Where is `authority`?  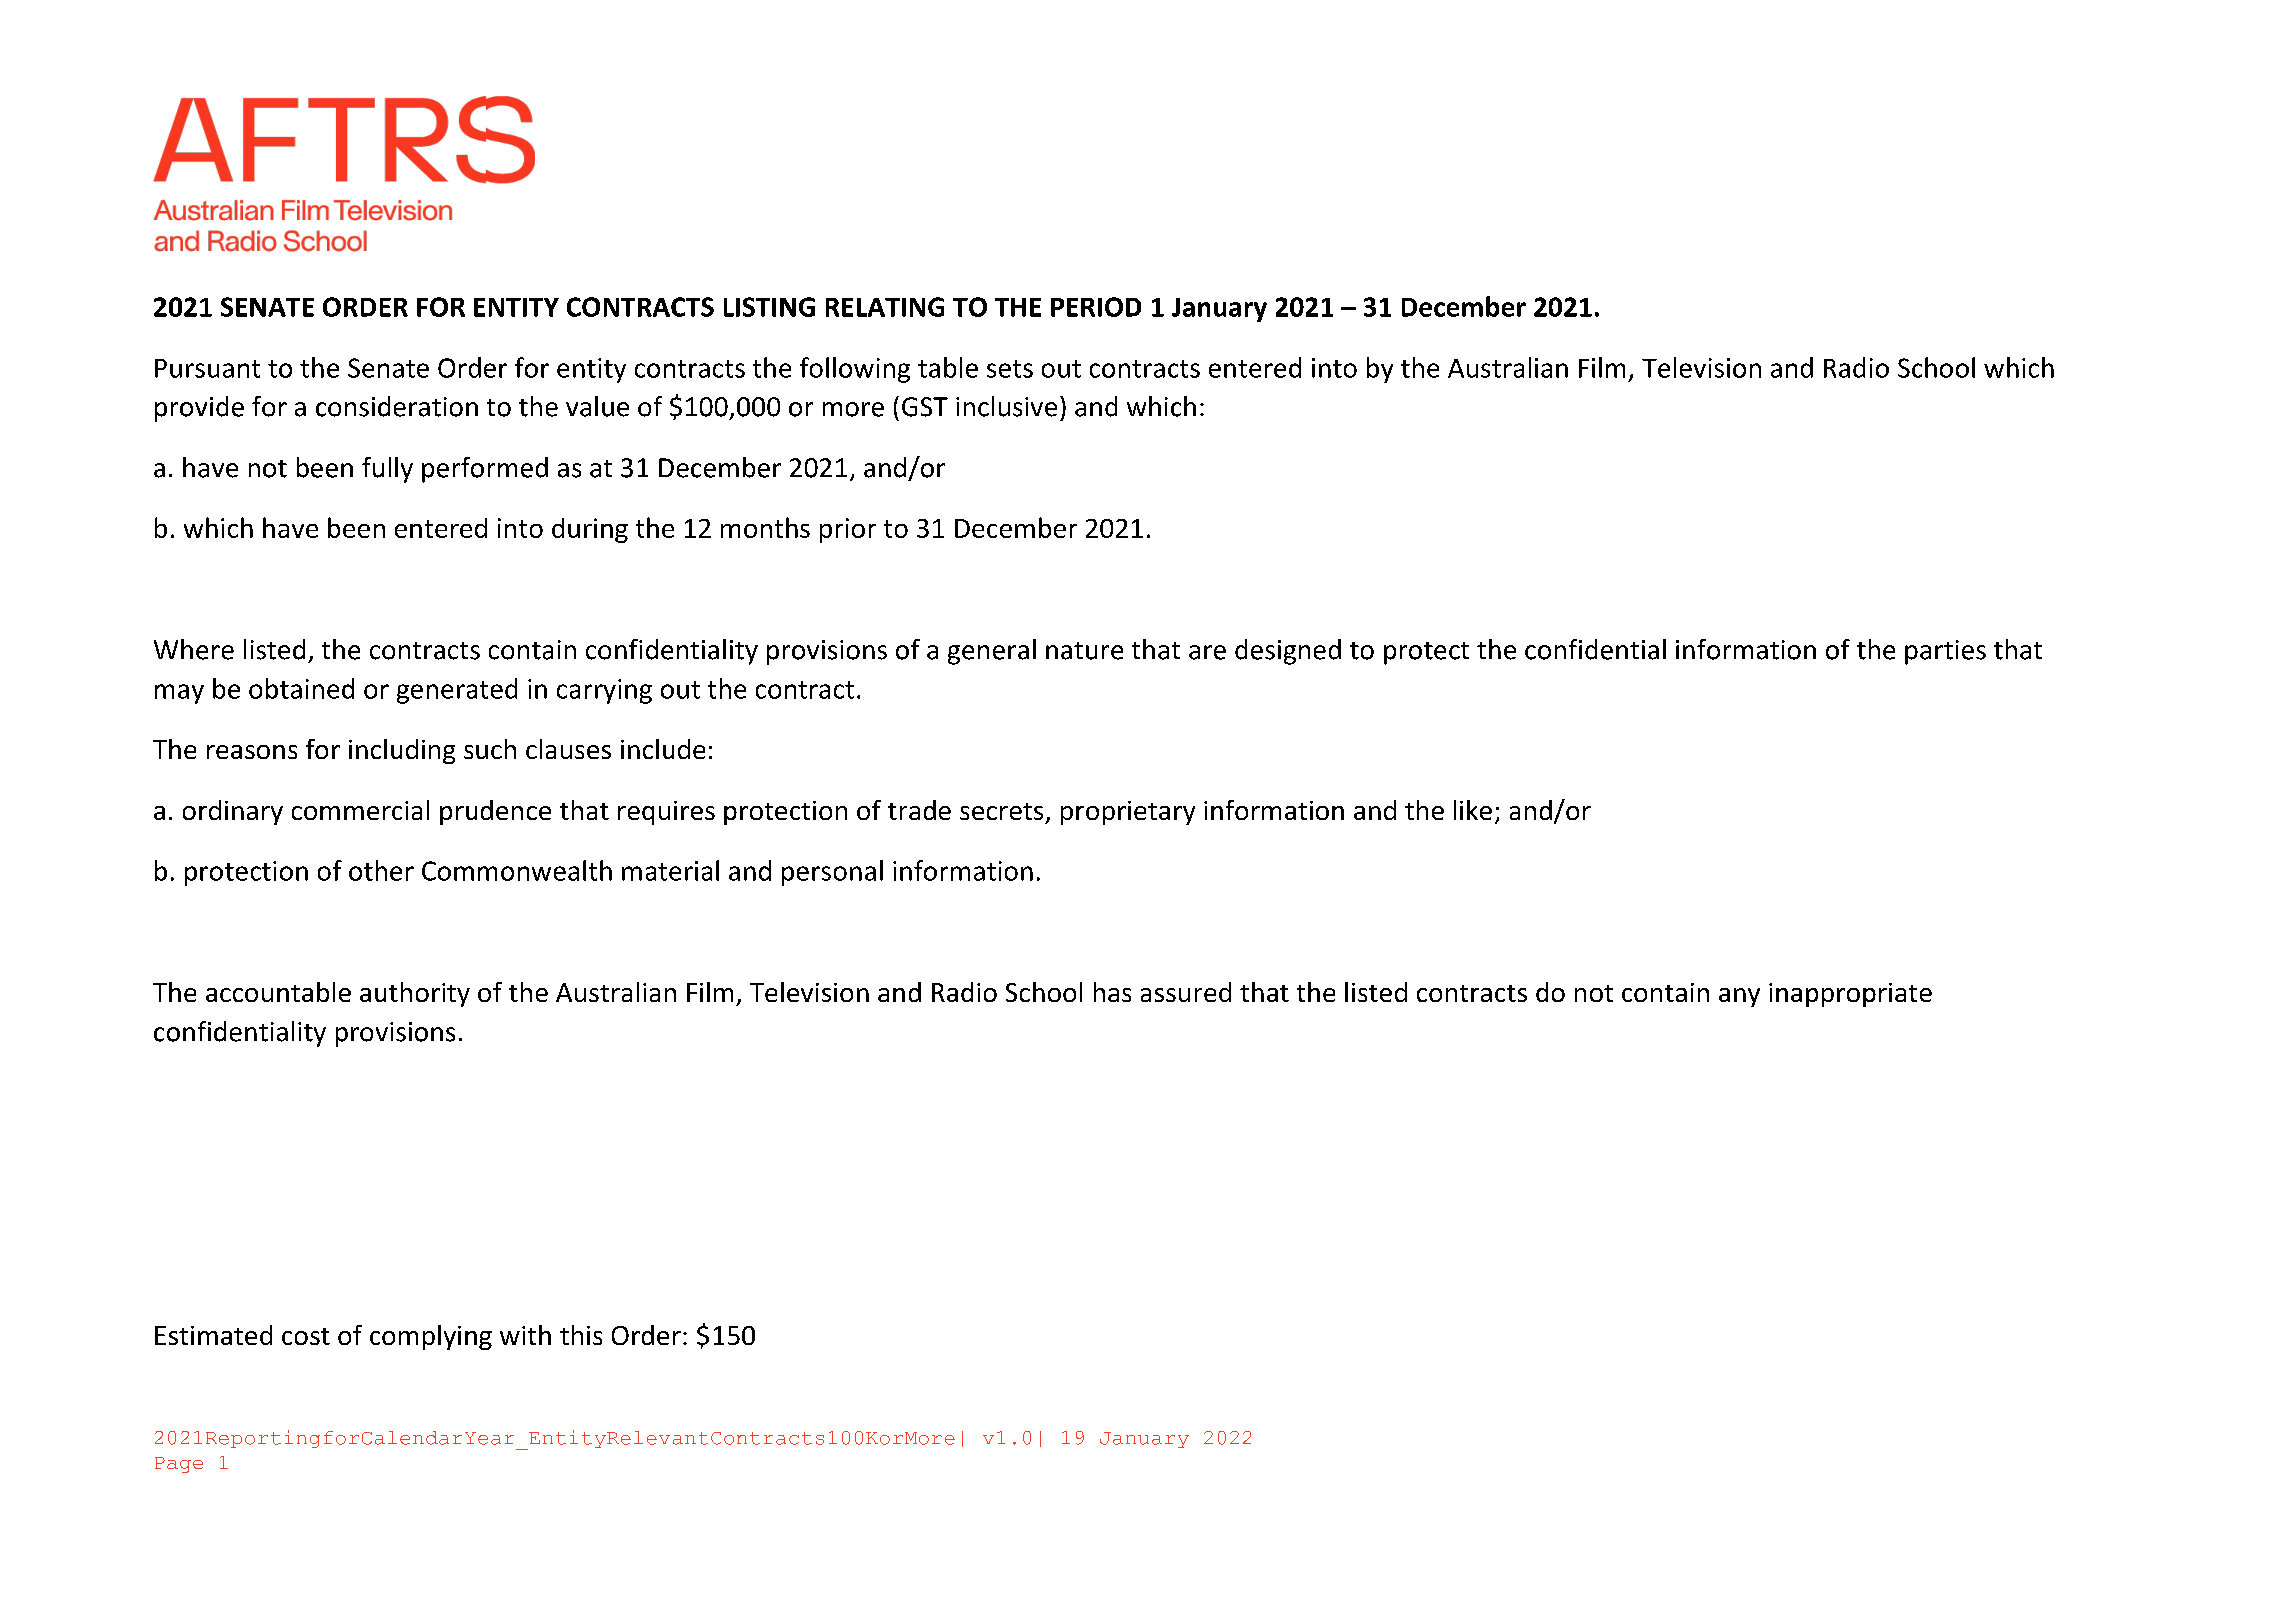 authority is located at coordinates (415, 994).
